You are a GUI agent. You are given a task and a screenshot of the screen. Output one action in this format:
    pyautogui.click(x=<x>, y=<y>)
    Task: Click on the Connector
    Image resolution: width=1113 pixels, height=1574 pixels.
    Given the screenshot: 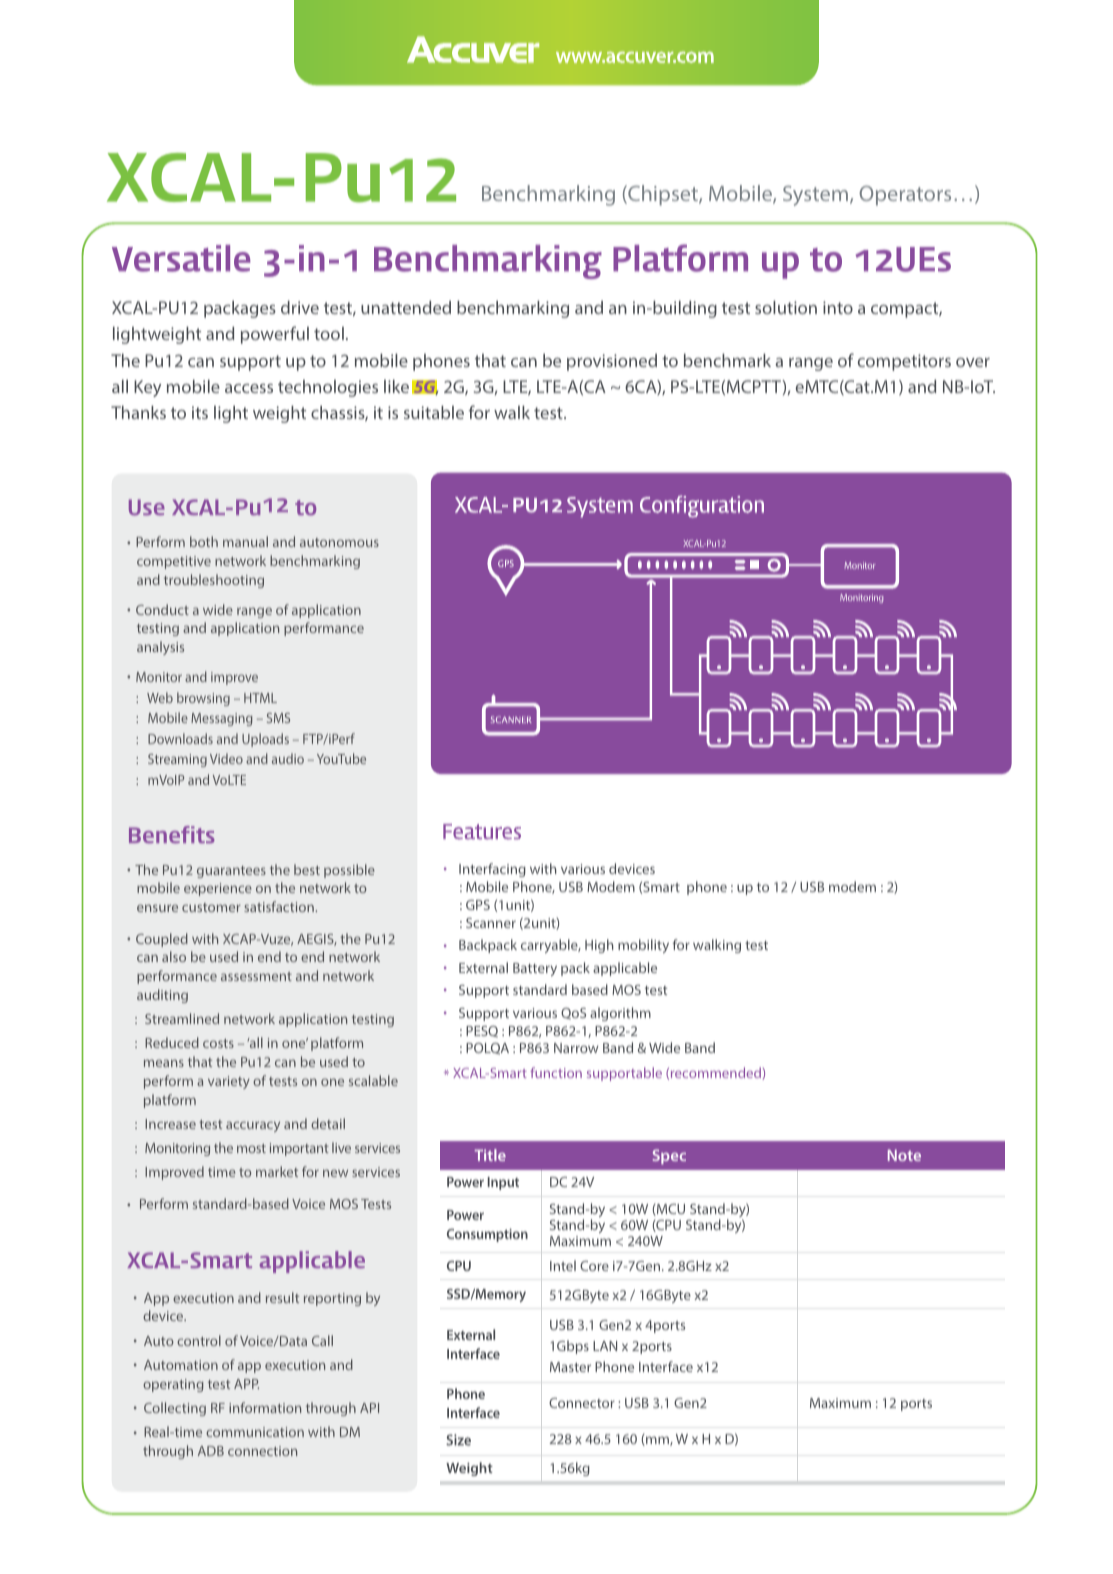 What is the action you would take?
    pyautogui.click(x=582, y=1403)
